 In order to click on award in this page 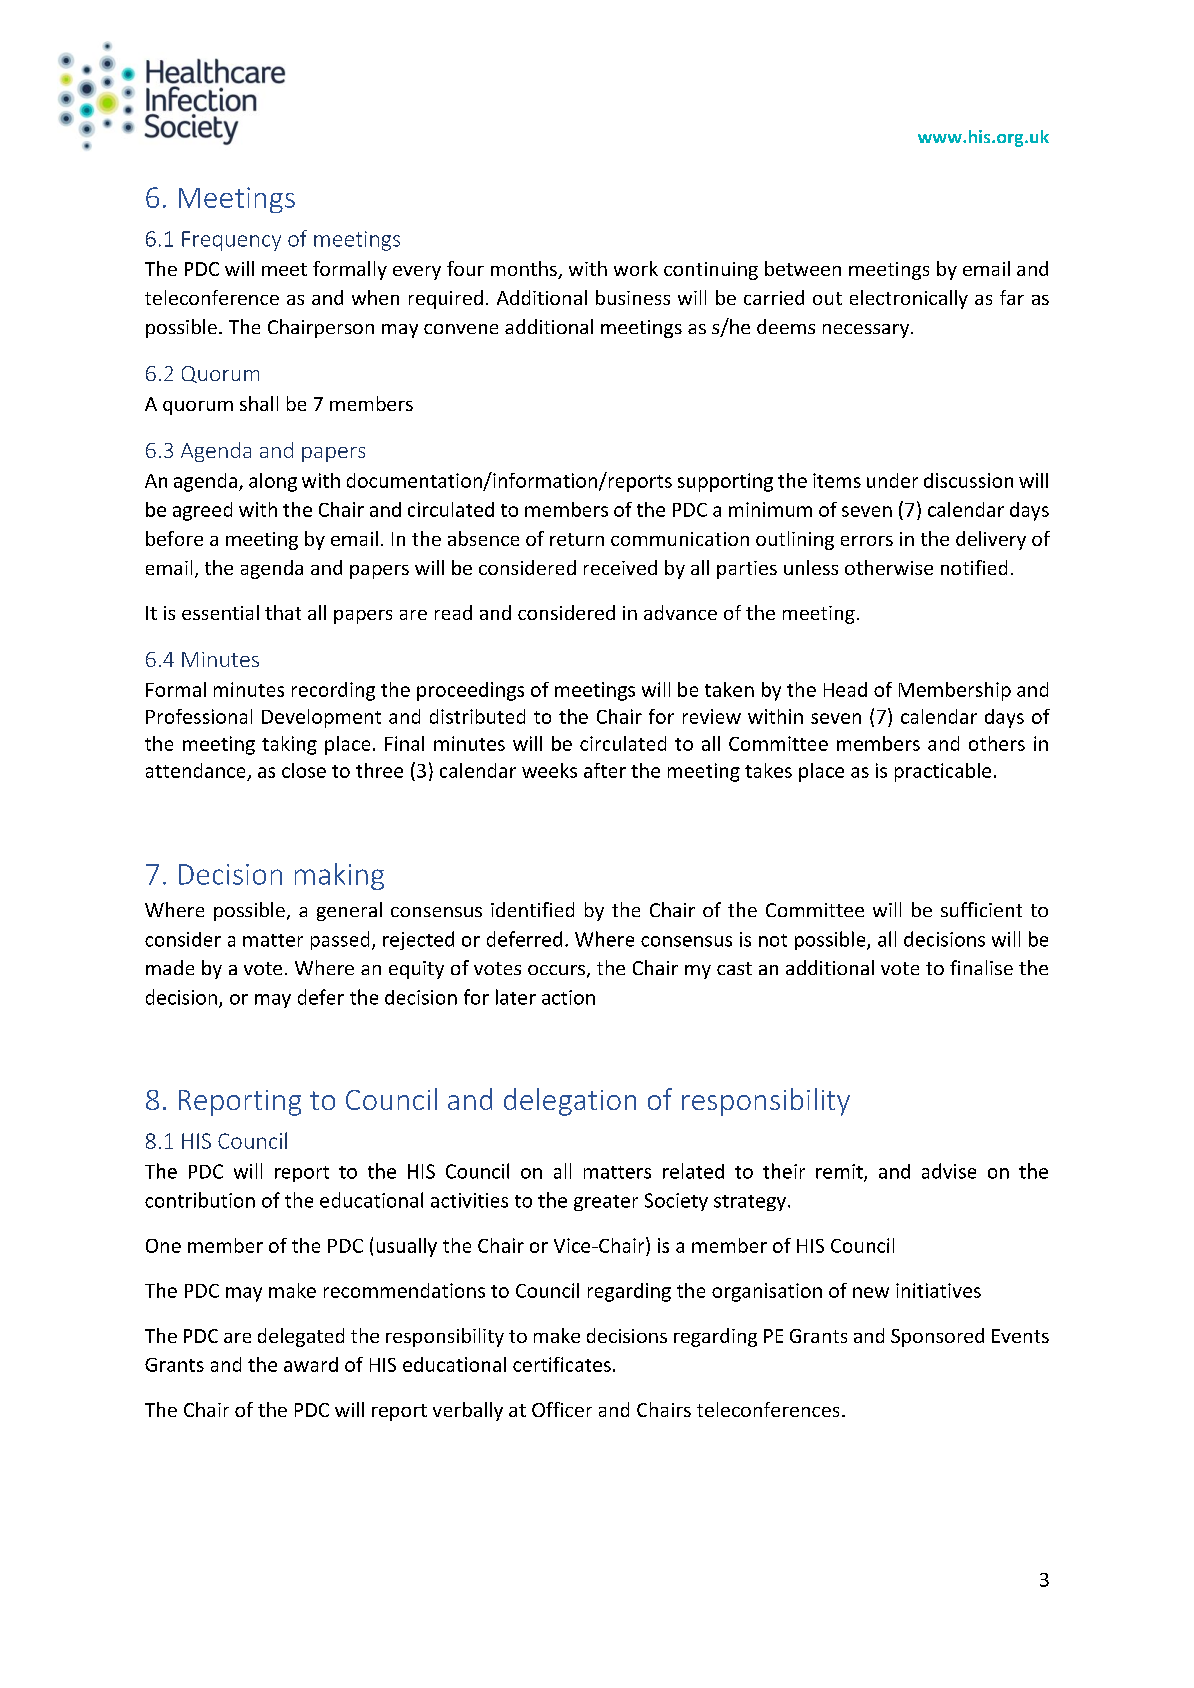, I will do `click(311, 1364)`.
